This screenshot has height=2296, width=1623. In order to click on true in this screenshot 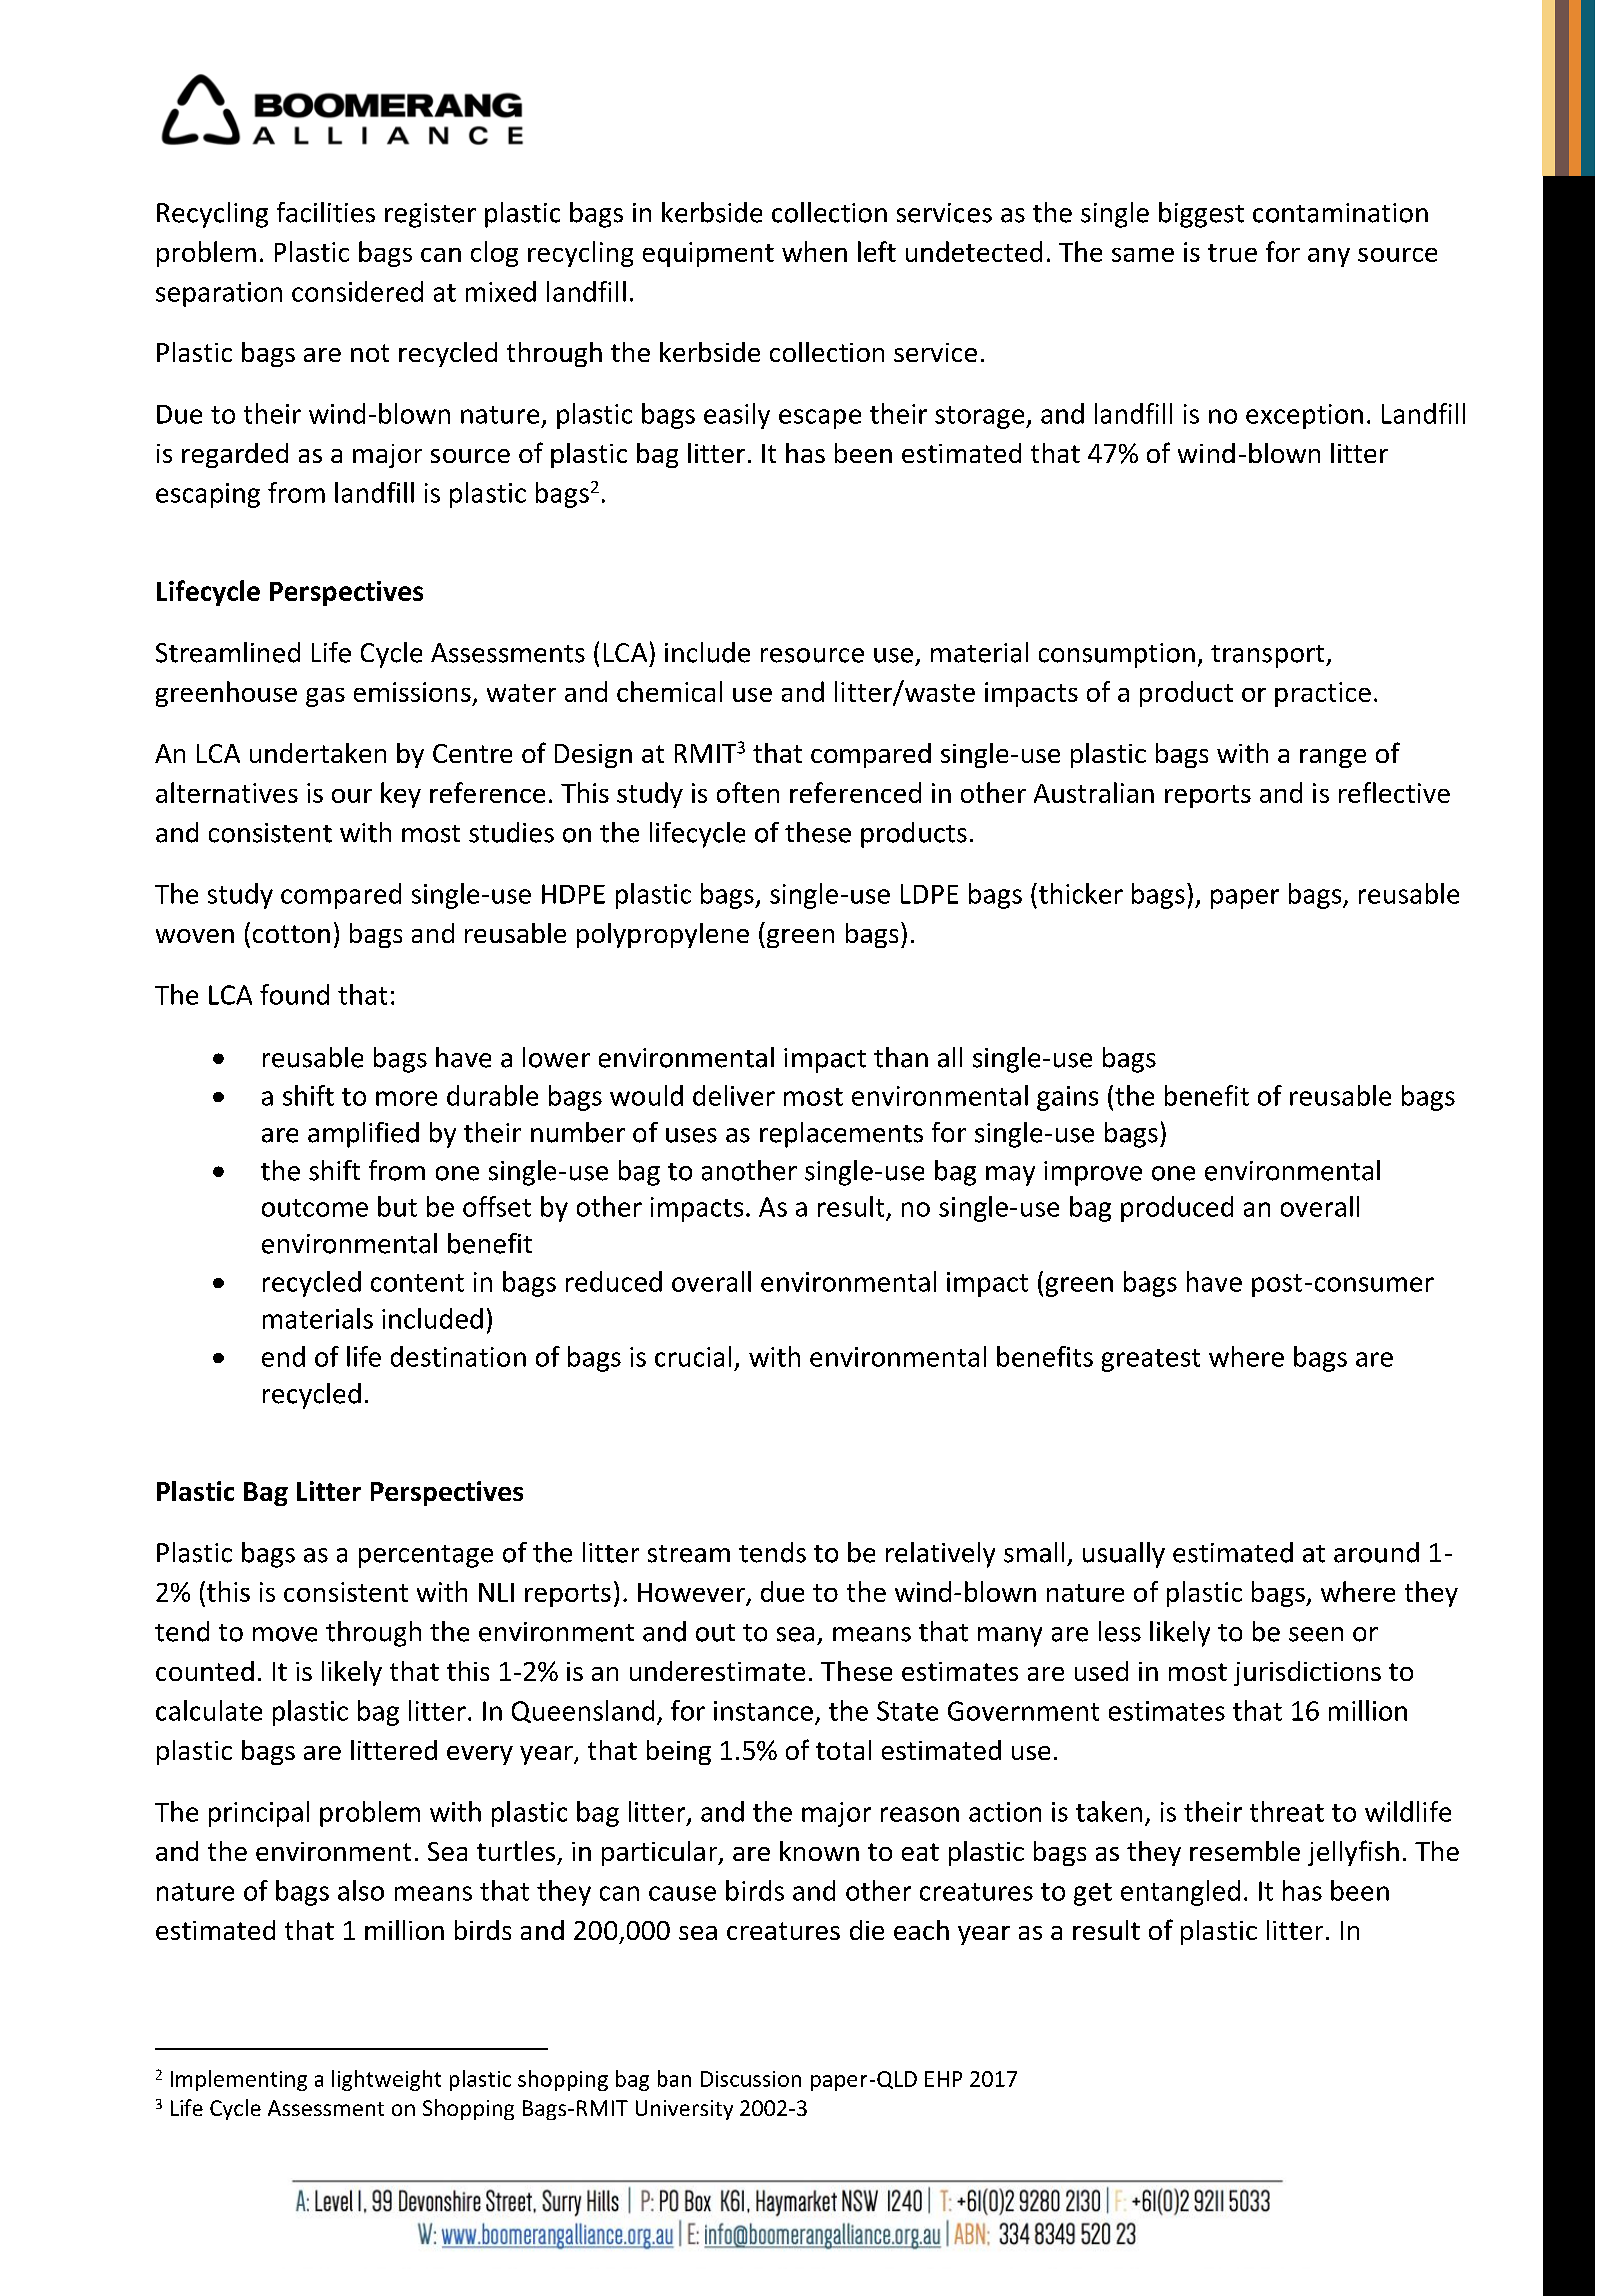, I will do `click(1232, 253)`.
